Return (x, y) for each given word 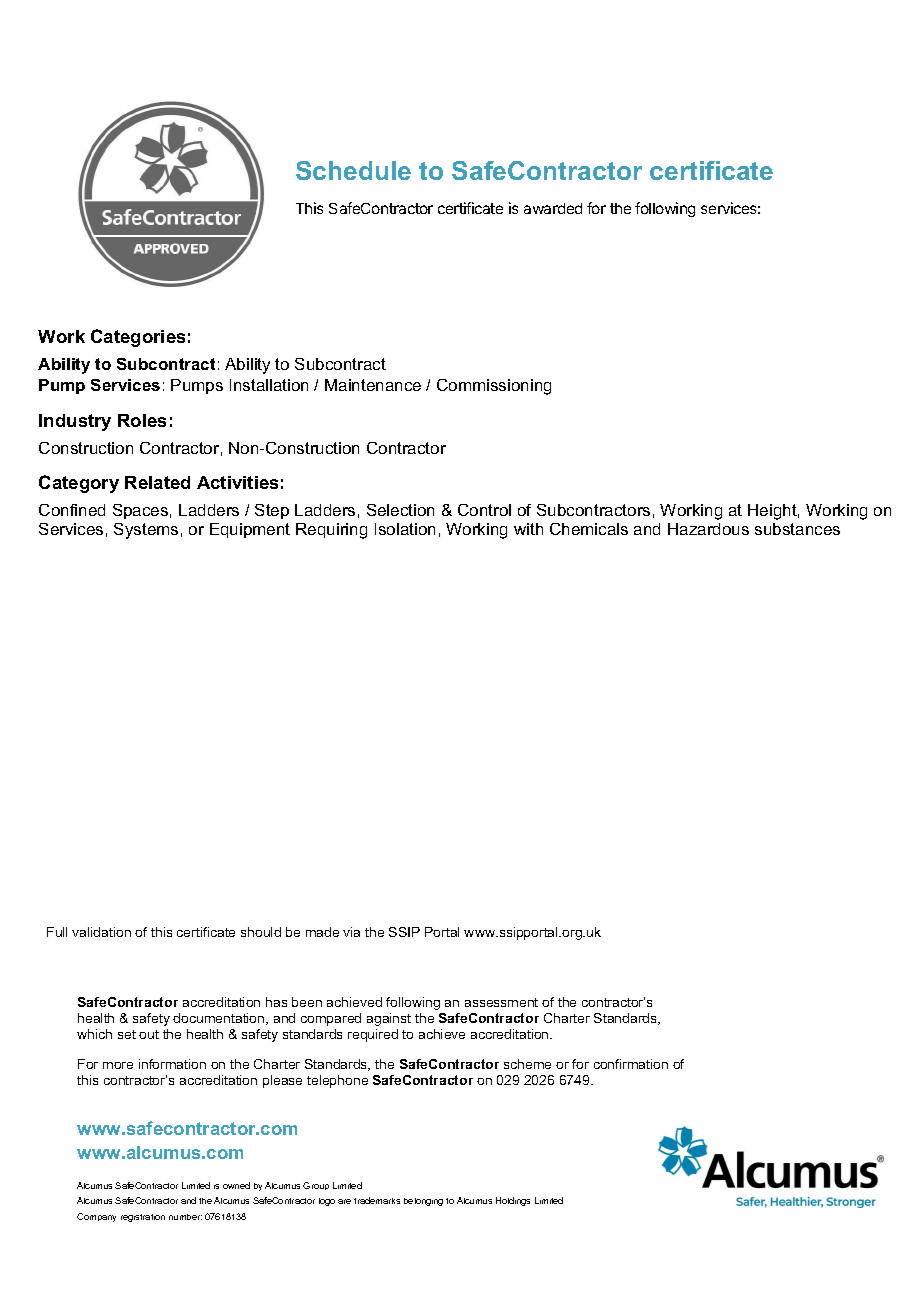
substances (797, 529)
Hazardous (708, 529)
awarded (553, 208)
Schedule (353, 170)
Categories (138, 338)
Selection (400, 510)
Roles (142, 420)
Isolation (405, 529)
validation (101, 932)
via (351, 932)
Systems (146, 531)
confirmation (631, 1064)
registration (143, 1218)
